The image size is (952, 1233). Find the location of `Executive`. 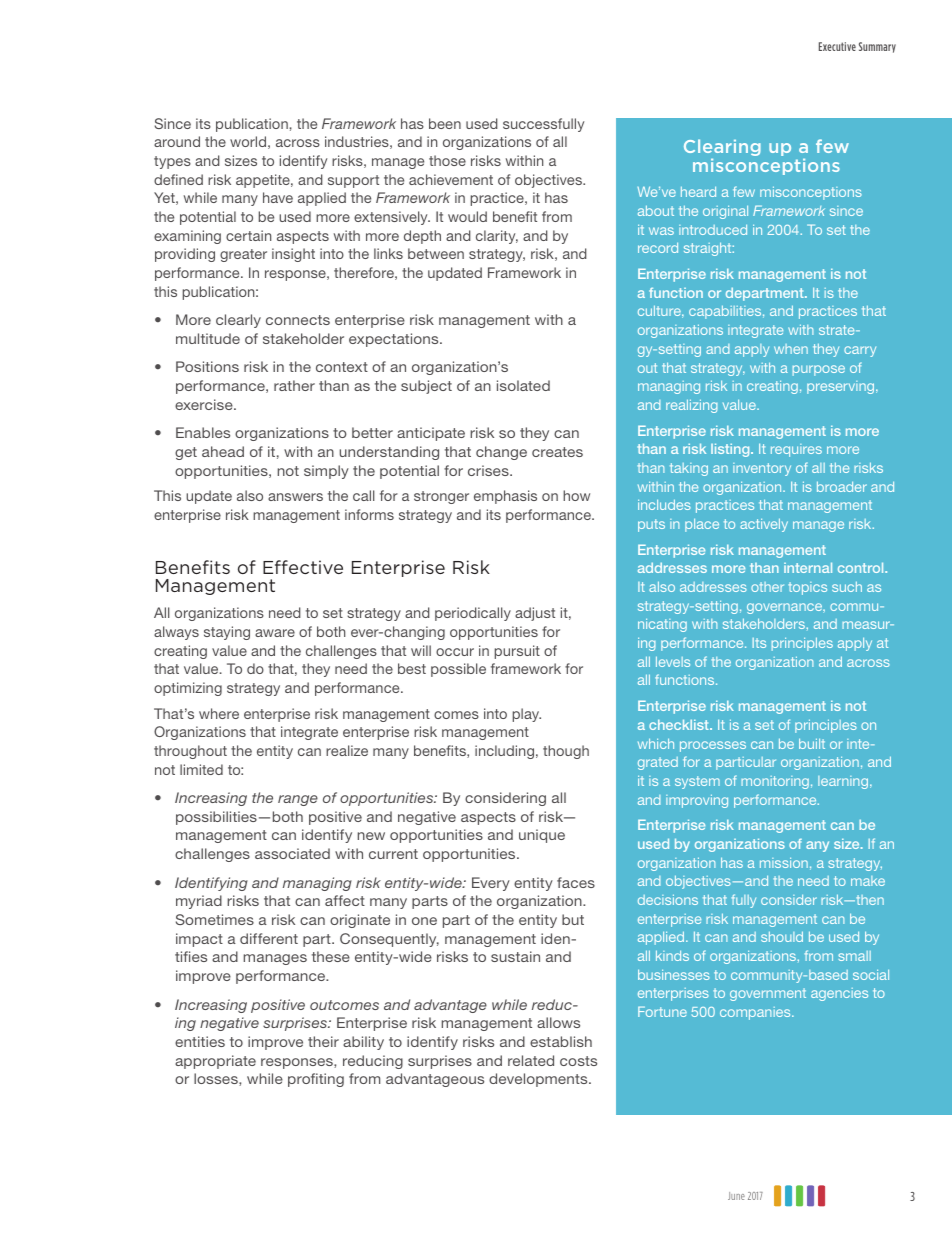

Executive is located at coordinates (837, 46).
